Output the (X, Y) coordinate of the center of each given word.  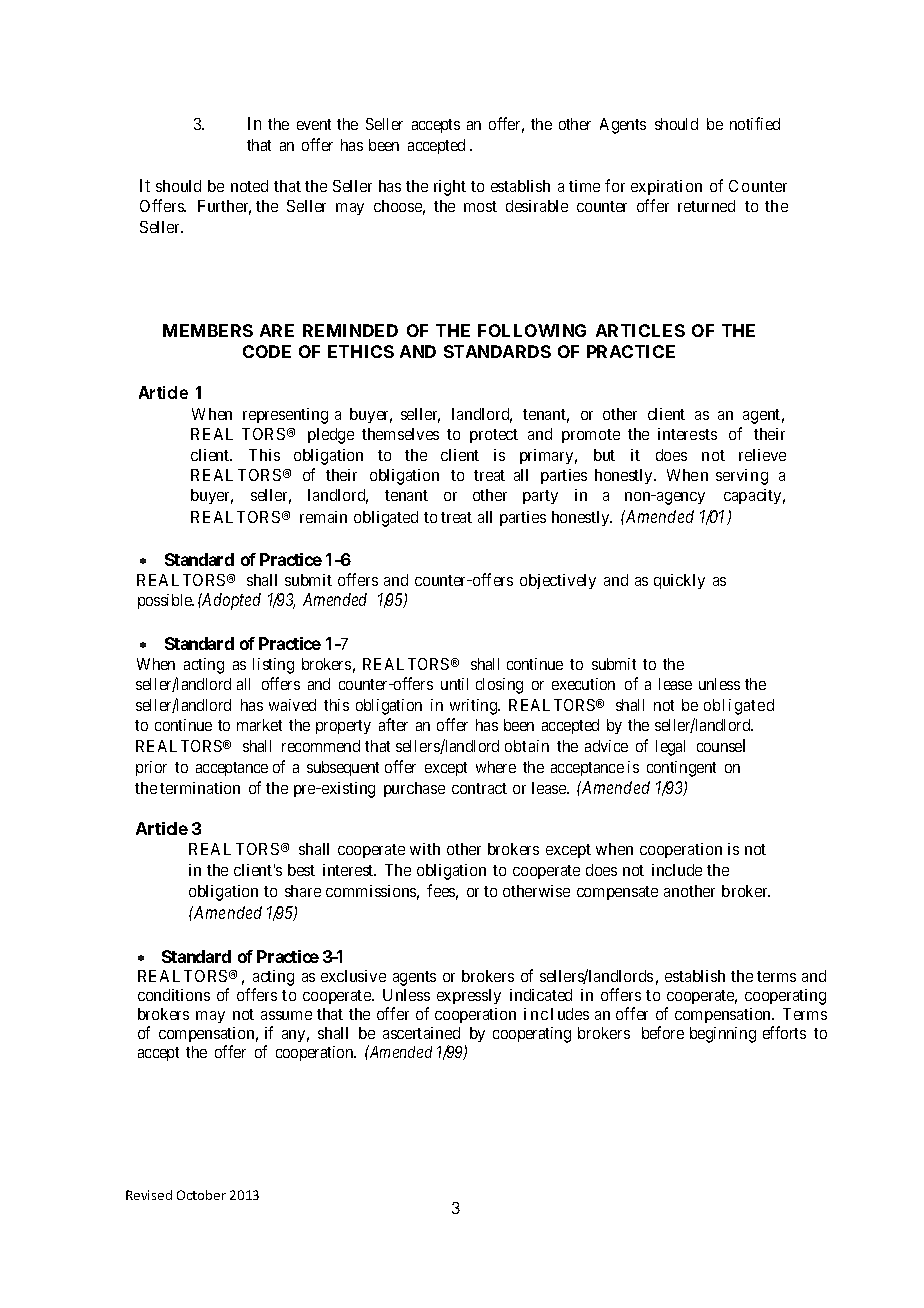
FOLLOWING (532, 330)
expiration (666, 187)
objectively (558, 581)
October (201, 1195)
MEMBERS (208, 330)
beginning (723, 1035)
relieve (762, 455)
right (450, 188)
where (496, 767)
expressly (469, 996)
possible (166, 601)
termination (200, 788)
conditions (174, 995)
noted (249, 186)
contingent (681, 769)
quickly (679, 581)
